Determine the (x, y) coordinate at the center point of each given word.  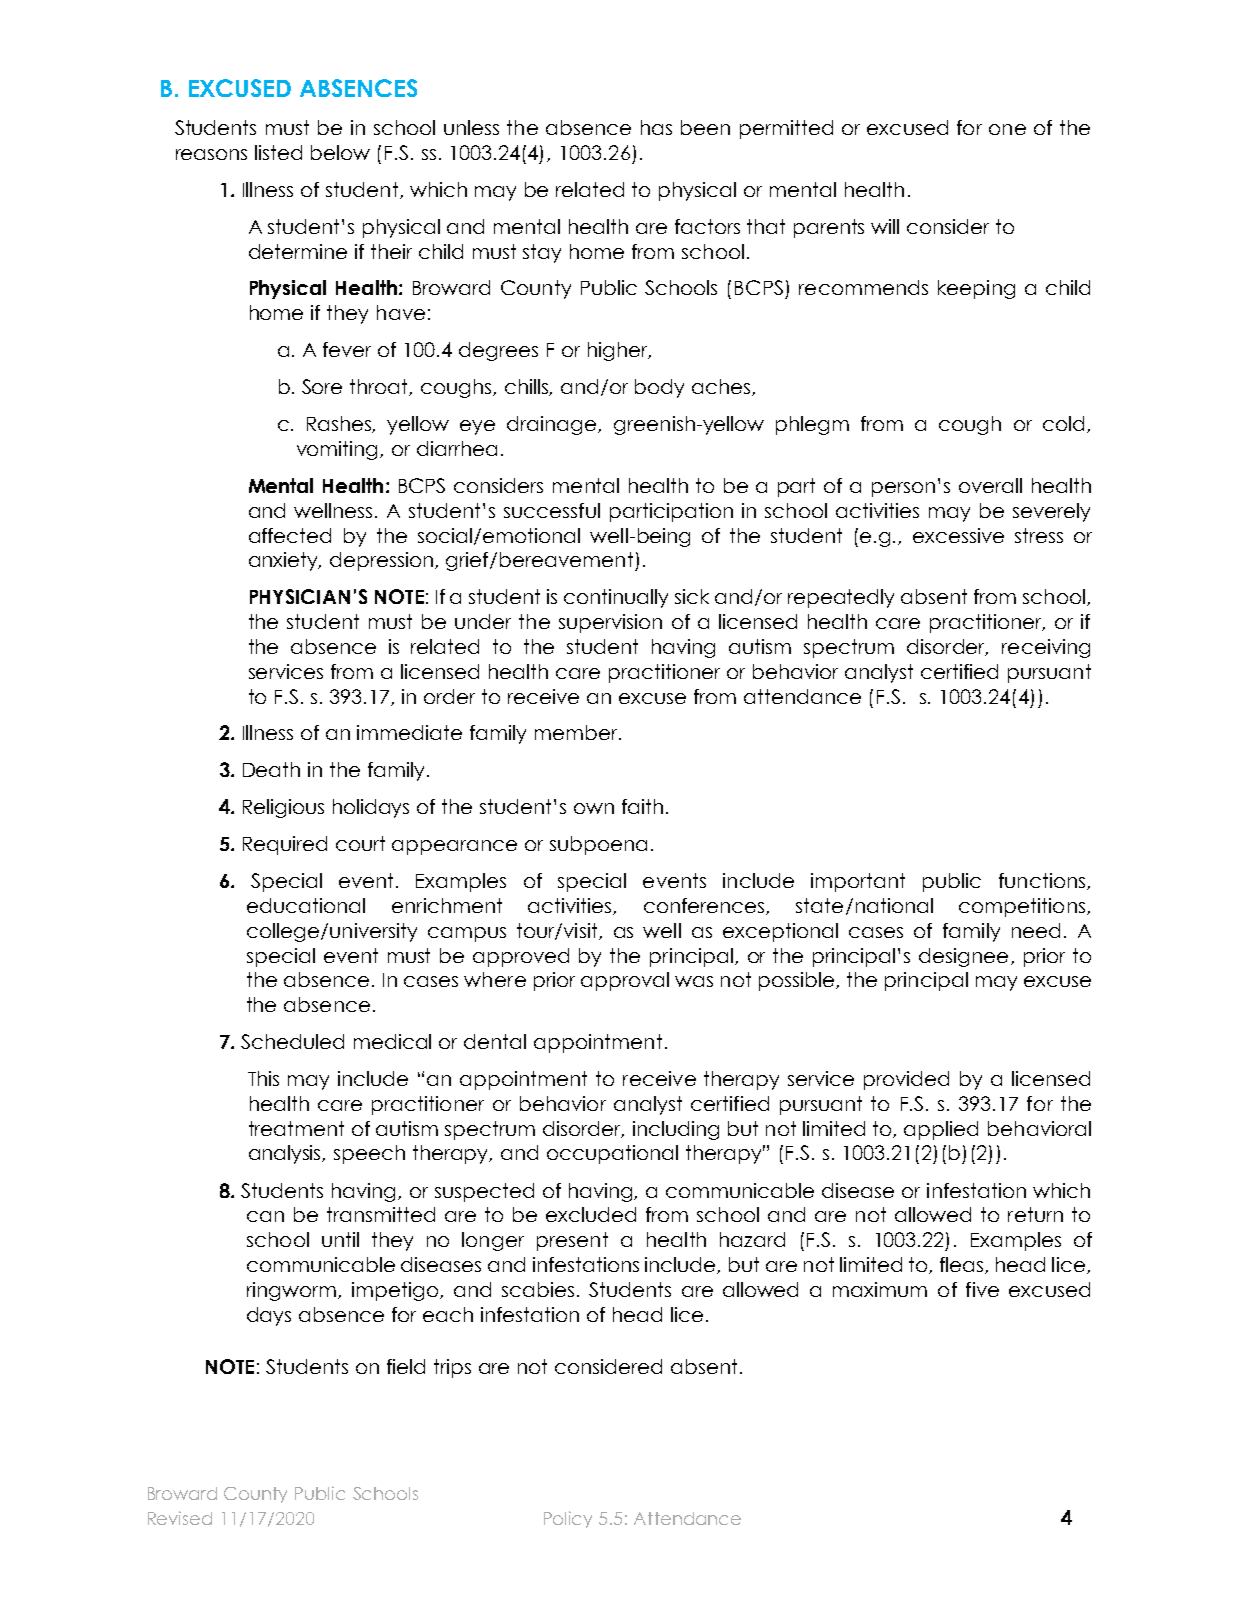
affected (290, 535)
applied (941, 1130)
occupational (612, 1154)
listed (278, 152)
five (982, 1289)
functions (1042, 880)
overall (990, 485)
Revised (180, 1518)
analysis (286, 1154)
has (656, 127)
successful (552, 510)
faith (642, 806)
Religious (283, 808)
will (885, 226)
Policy (568, 1519)
